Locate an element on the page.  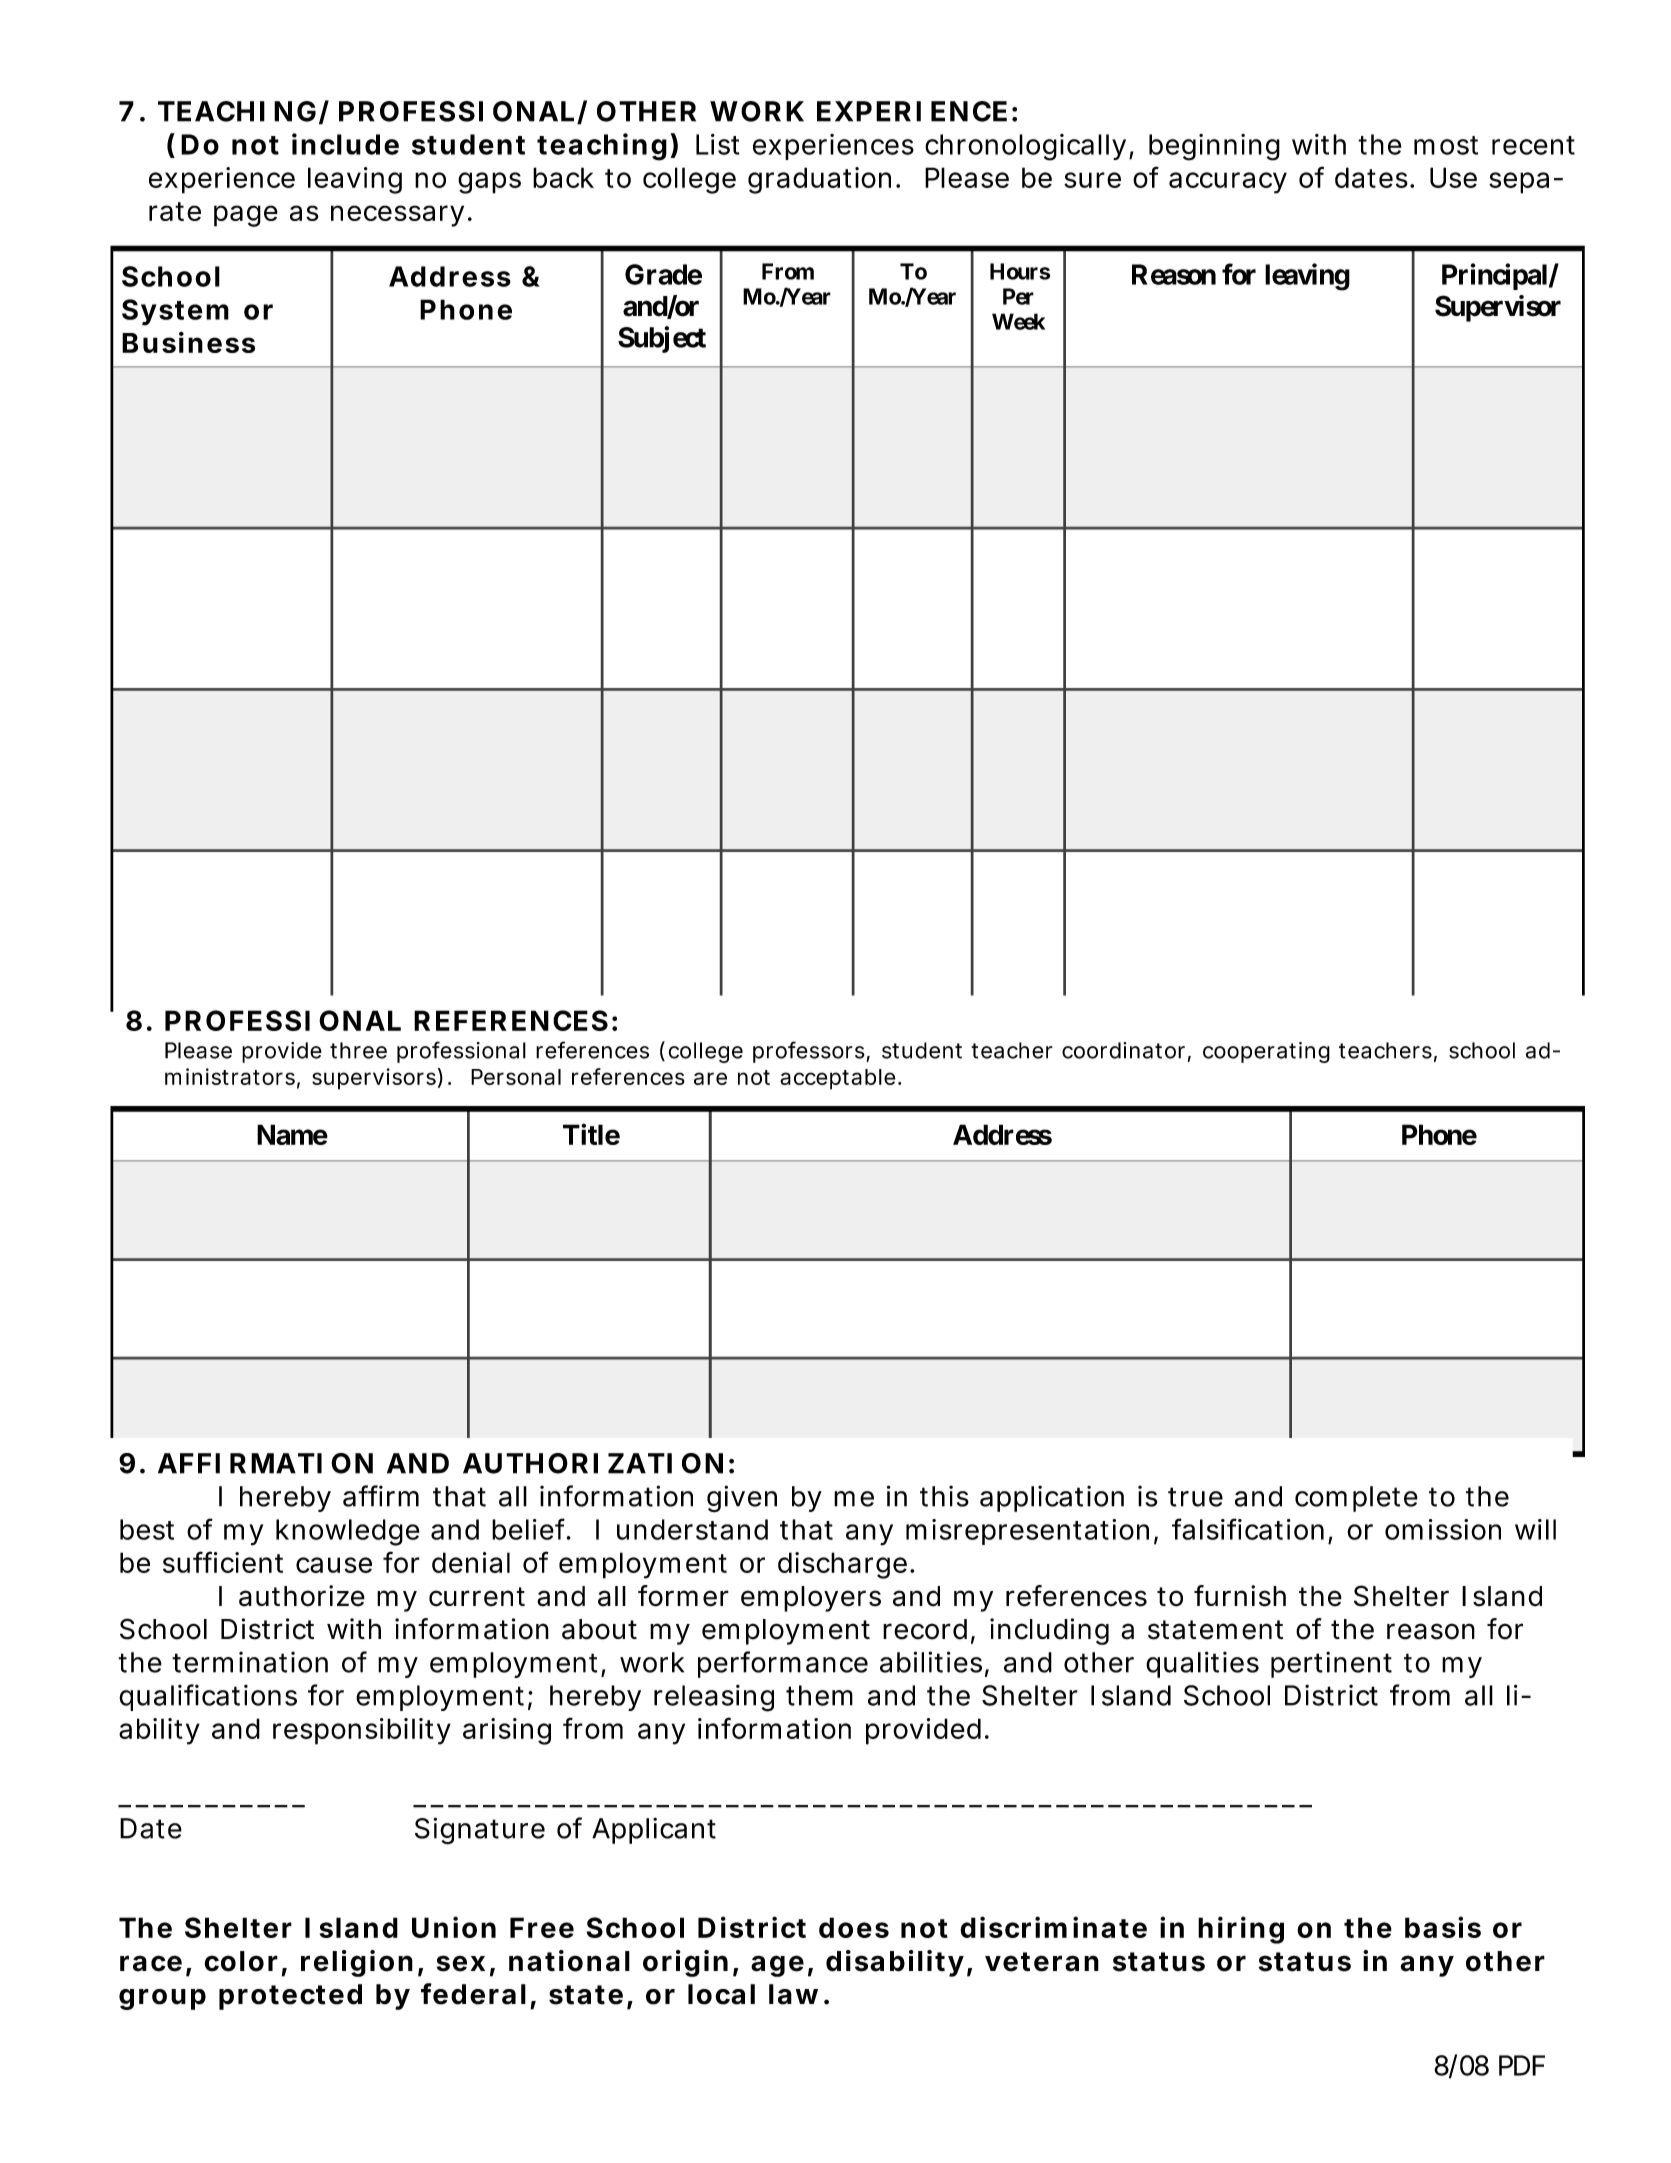
cooperating is located at coordinates (1266, 1052).
